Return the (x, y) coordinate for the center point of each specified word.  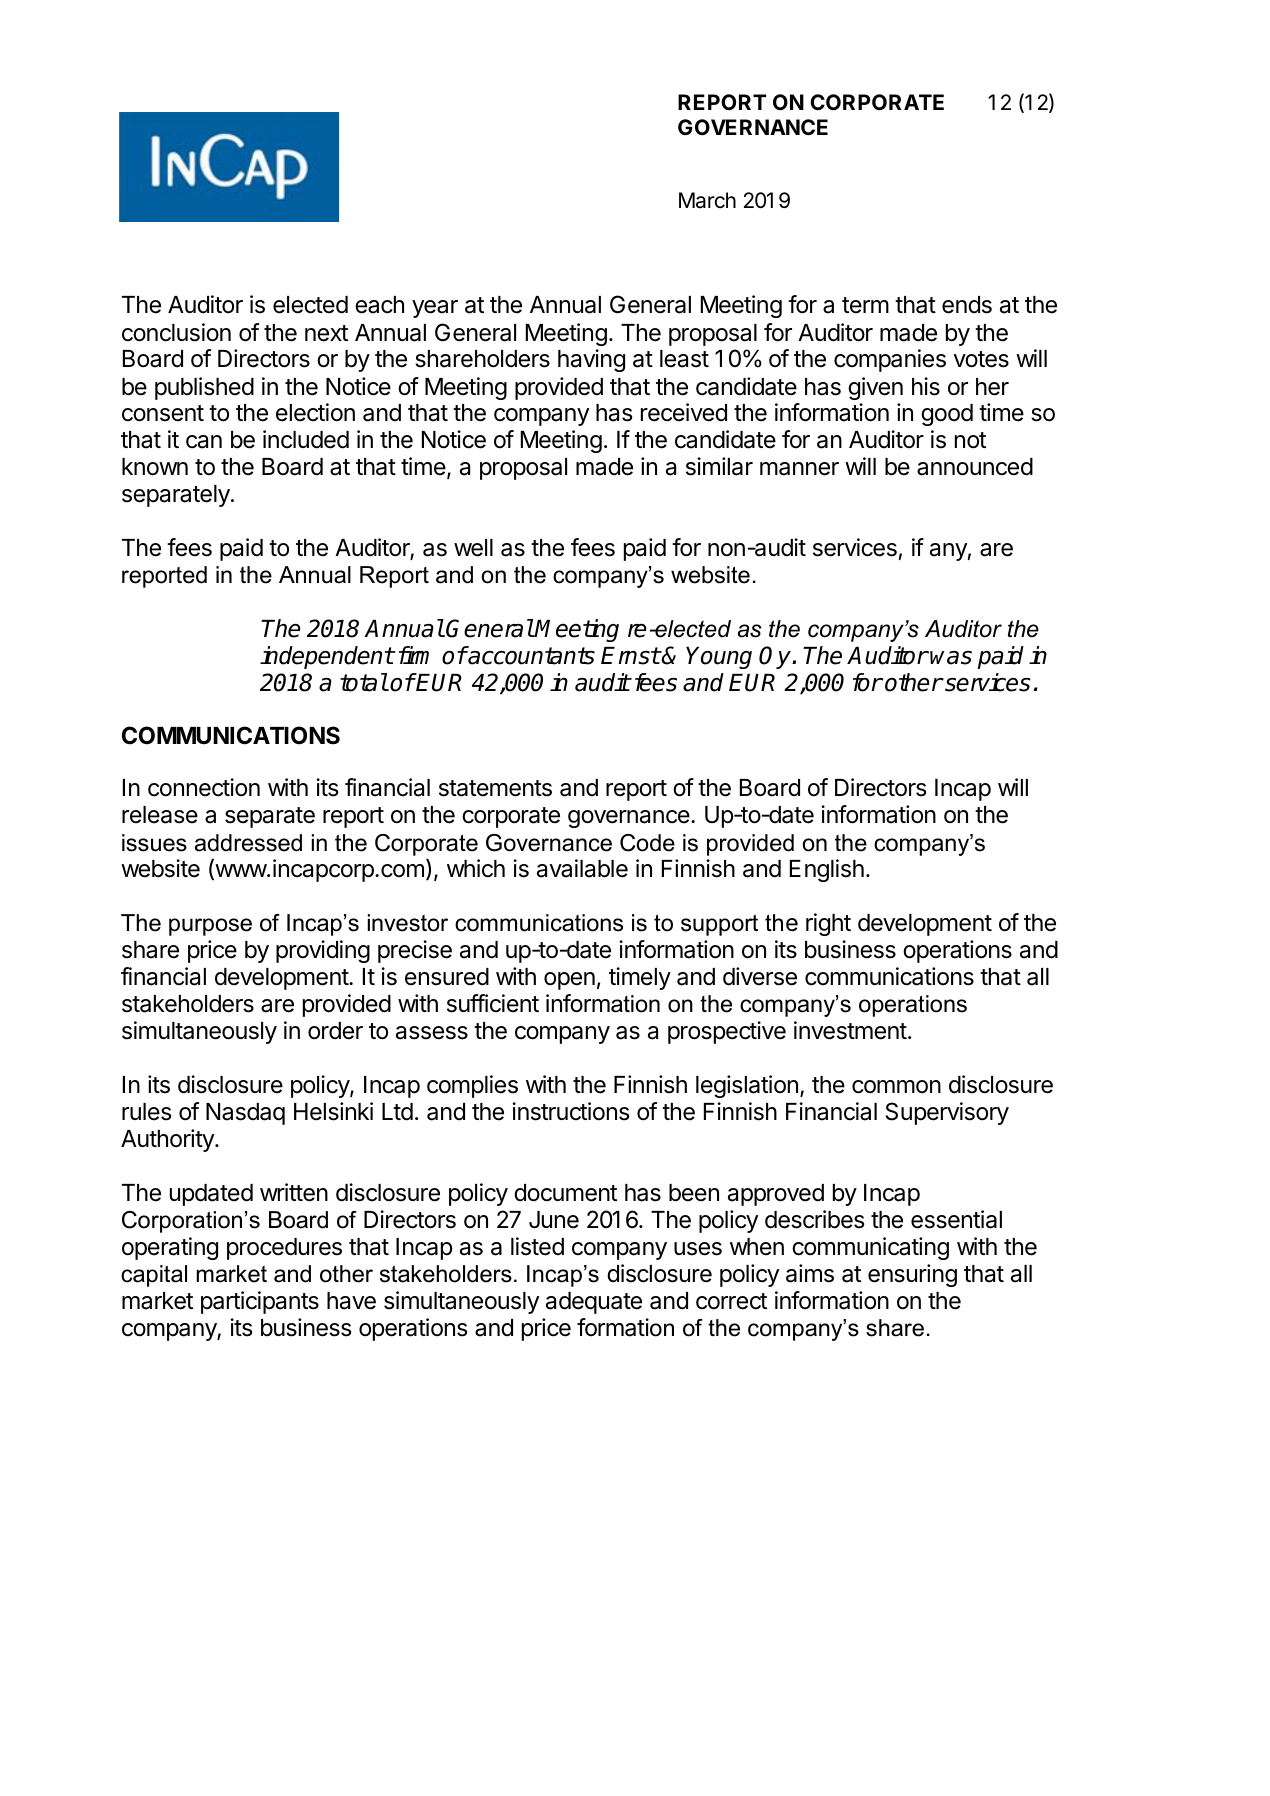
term (865, 305)
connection (204, 787)
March (707, 200)
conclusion (176, 332)
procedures (284, 1249)
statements (495, 788)
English (827, 870)
